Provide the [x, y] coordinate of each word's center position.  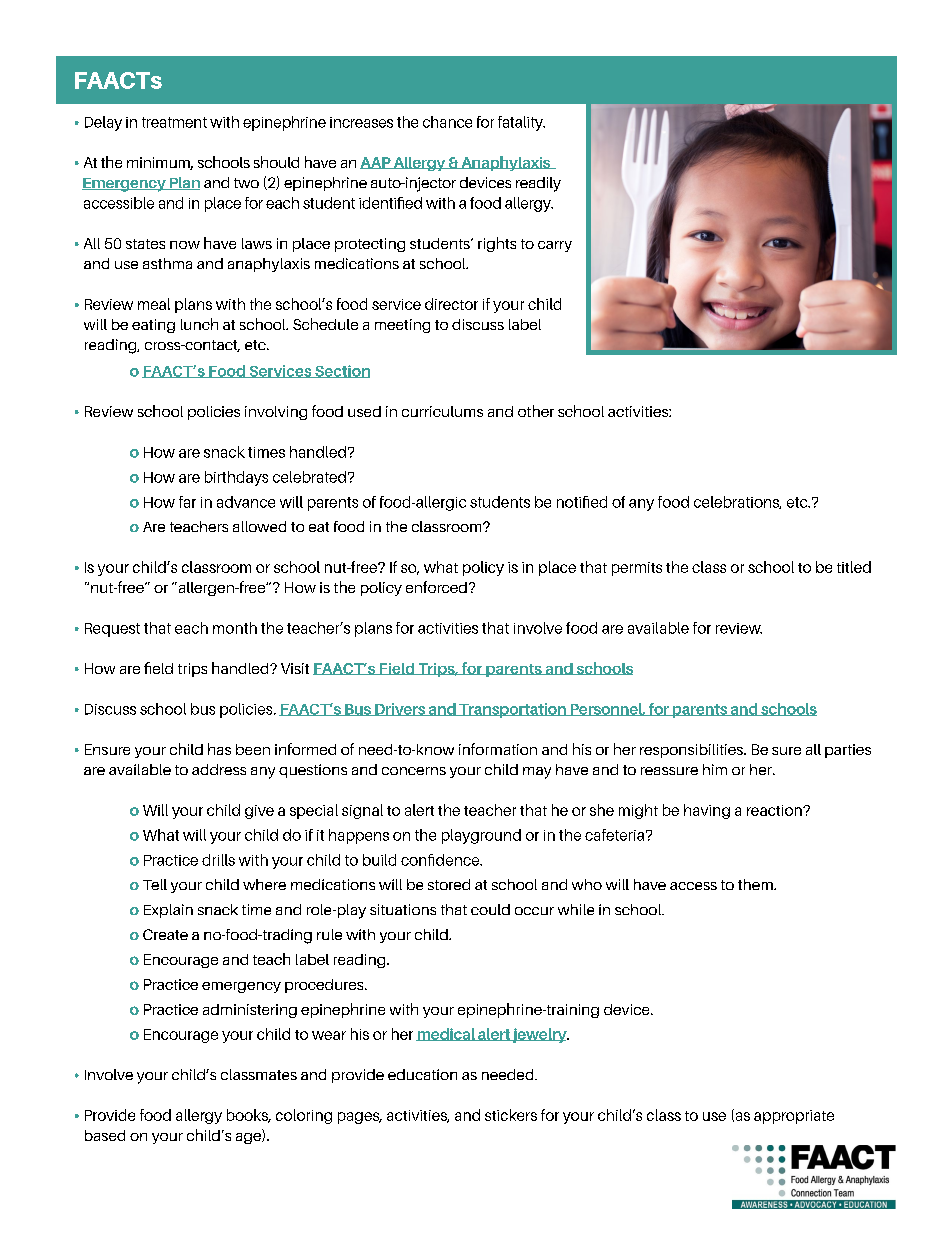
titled [854, 567]
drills [218, 860]
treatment [174, 122]
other [536, 411]
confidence [441, 860]
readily [538, 184]
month [235, 628]
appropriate [794, 1117]
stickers [511, 1115]
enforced [436, 587]
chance [447, 122]
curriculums [442, 411]
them [756, 884]
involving [276, 413]
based [105, 1135]
